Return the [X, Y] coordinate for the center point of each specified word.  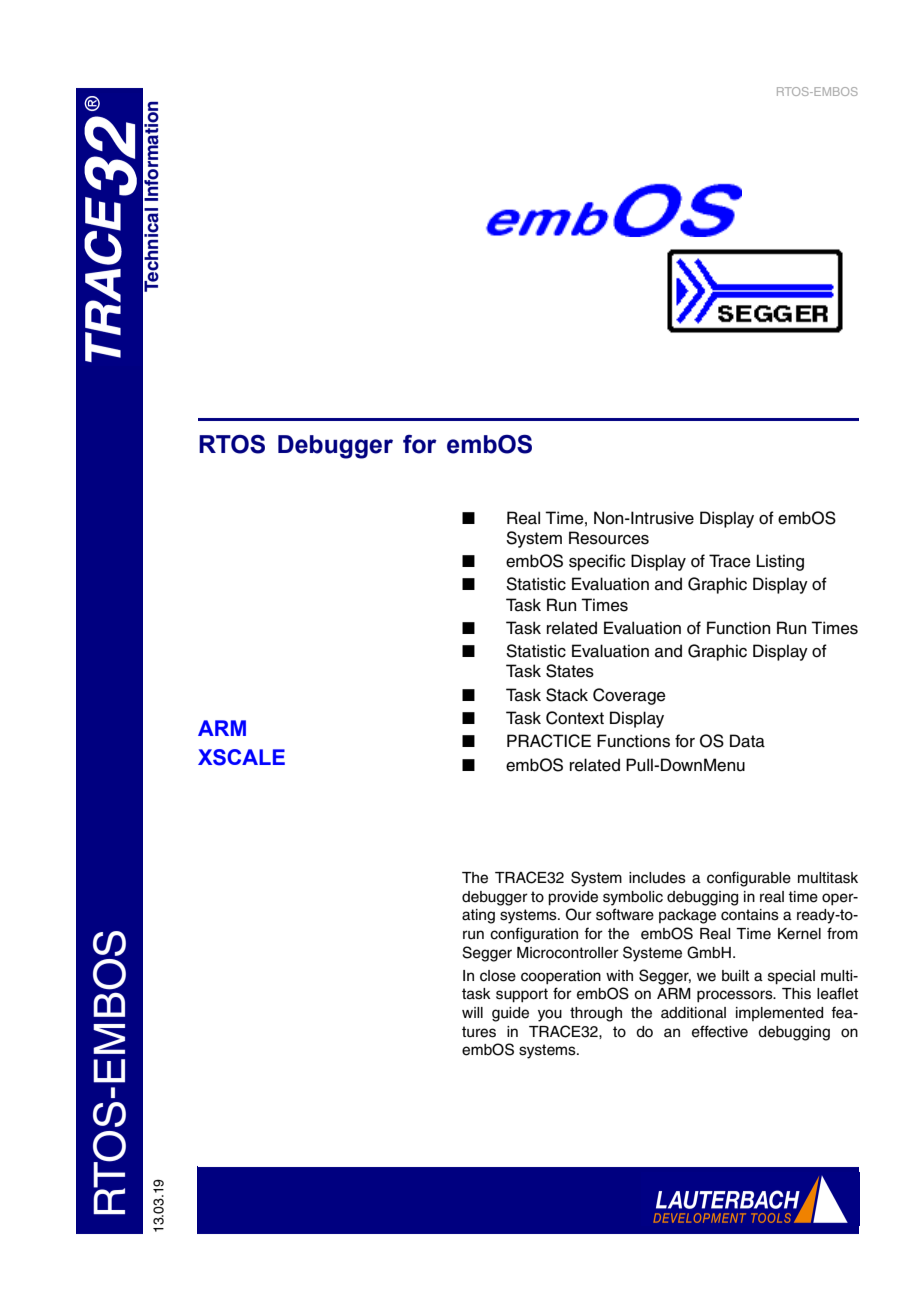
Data [747, 741]
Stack [567, 695]
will [472, 1012]
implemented [779, 1014]
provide [573, 898]
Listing [780, 562]
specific [597, 562]
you [550, 1015]
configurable [749, 879]
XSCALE [241, 757]
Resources [609, 538]
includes [657, 878]
